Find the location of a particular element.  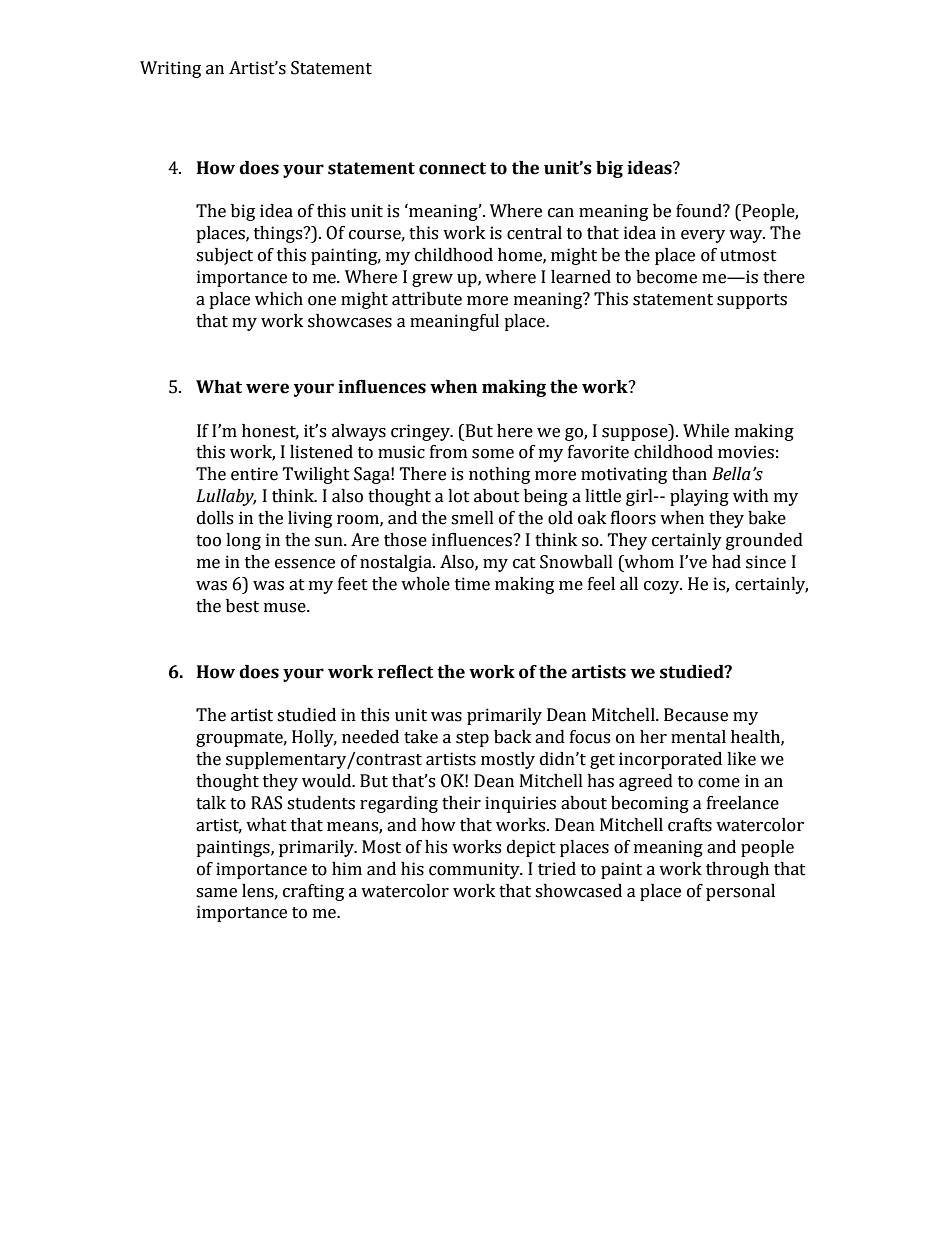

every is located at coordinates (703, 236).
